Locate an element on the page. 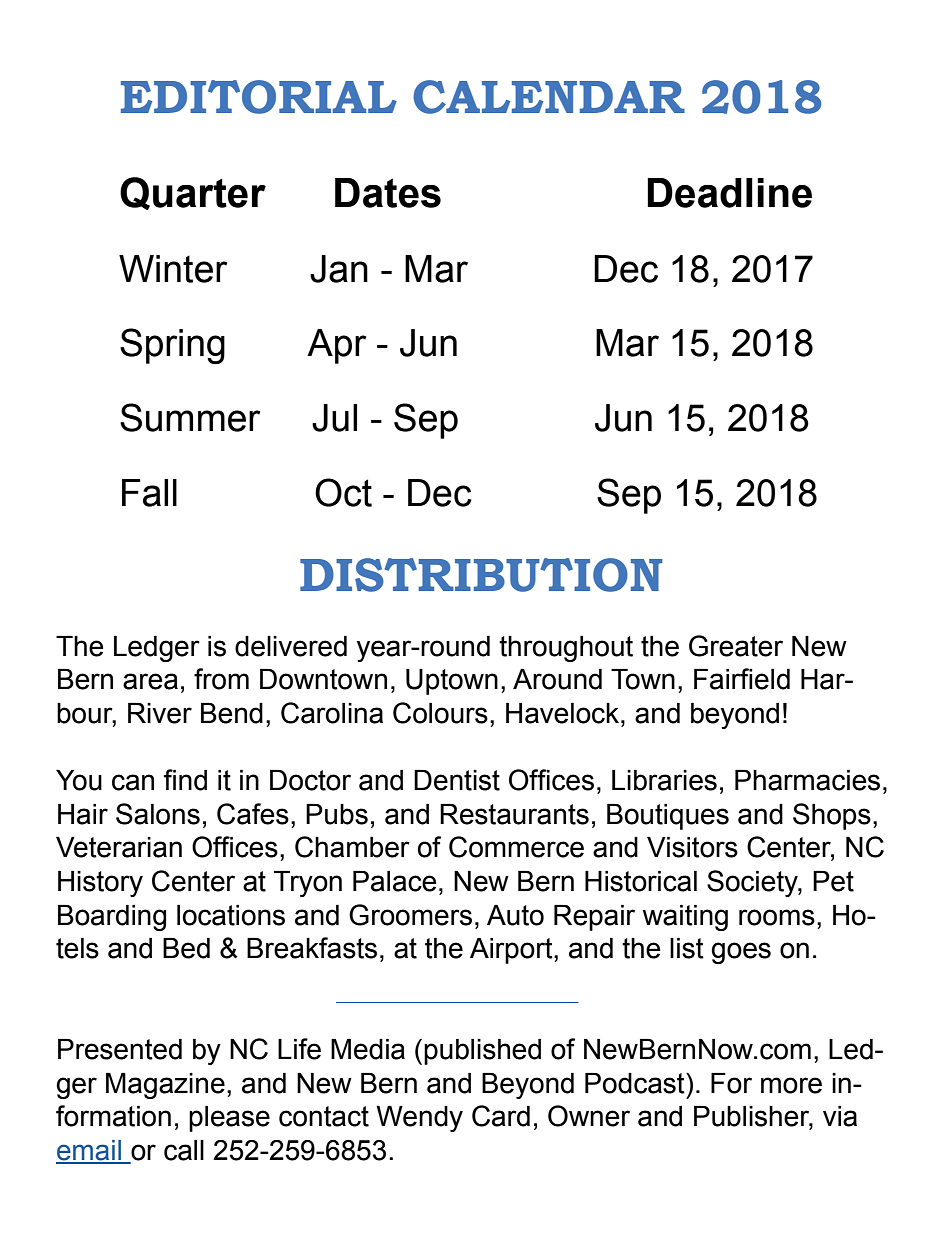 The height and width of the image is (1233, 952). Dates is located at coordinates (388, 193).
